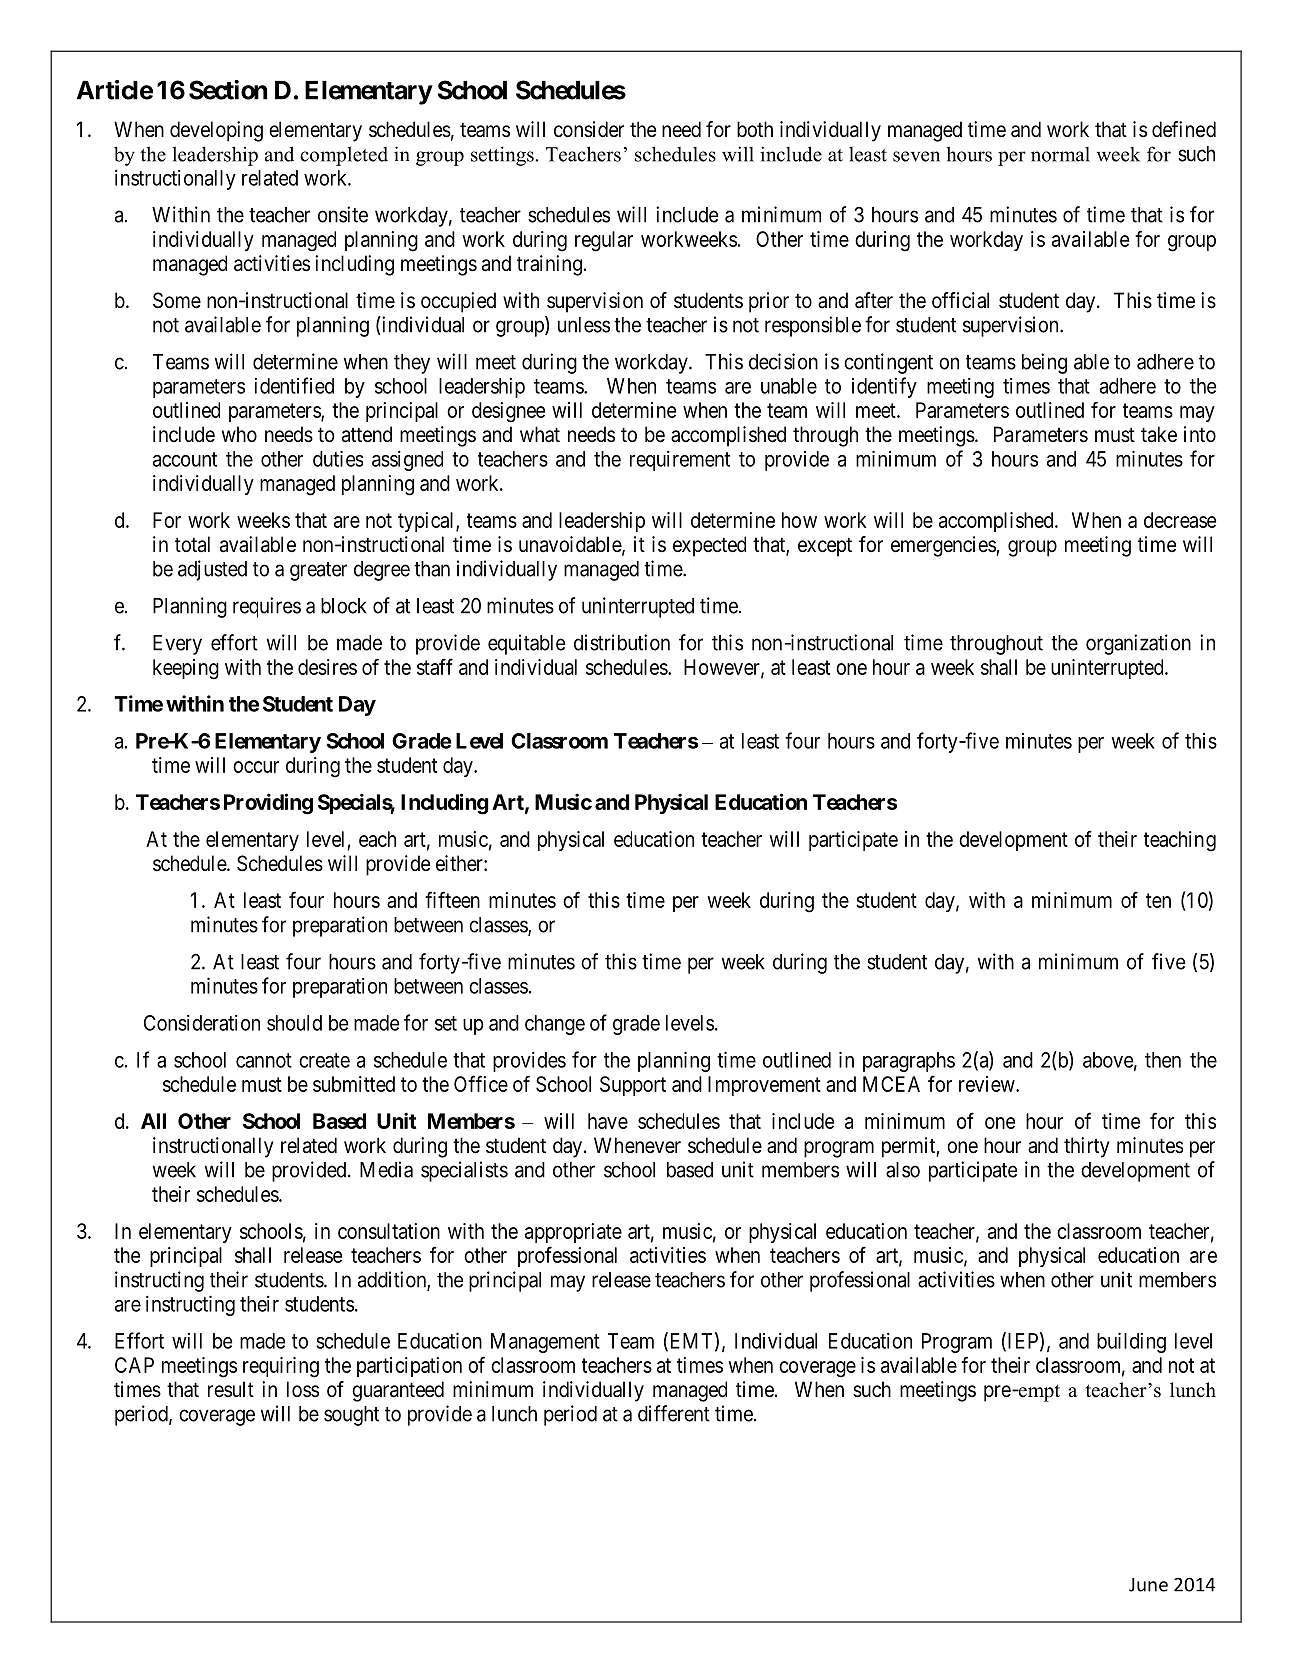 This page has width=1292, height=1673. What do you see at coordinates (674, 1413) in the page?
I see `different` at bounding box center [674, 1413].
